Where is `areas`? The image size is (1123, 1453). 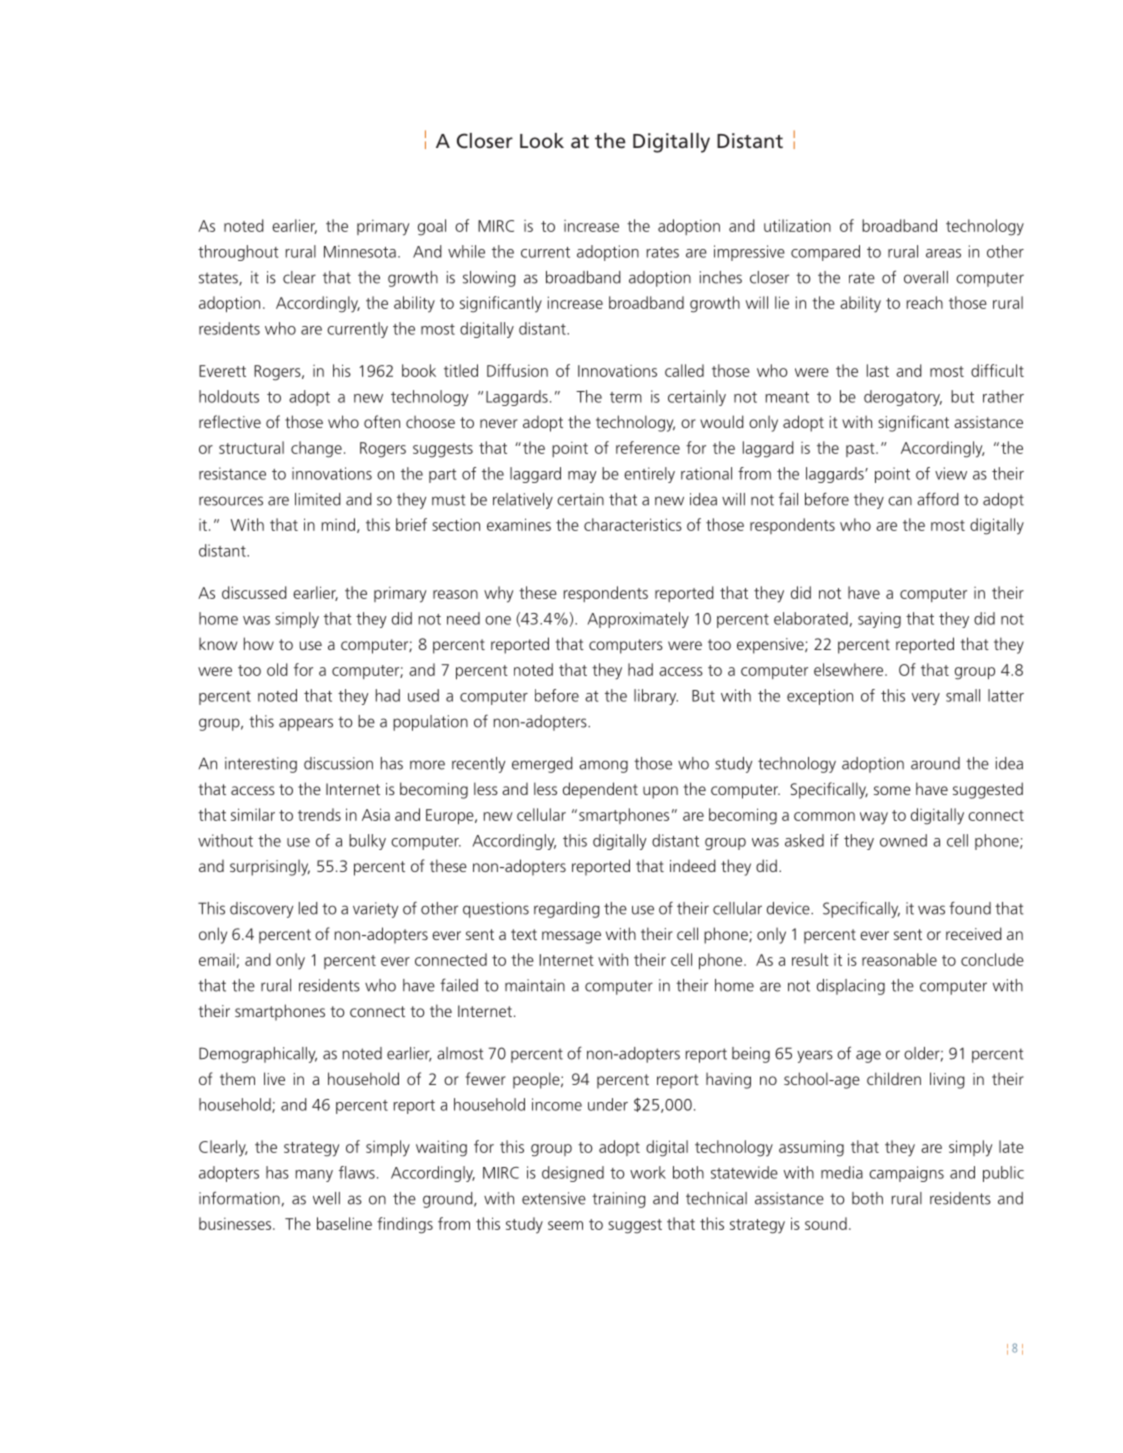 areas is located at coordinates (943, 253).
